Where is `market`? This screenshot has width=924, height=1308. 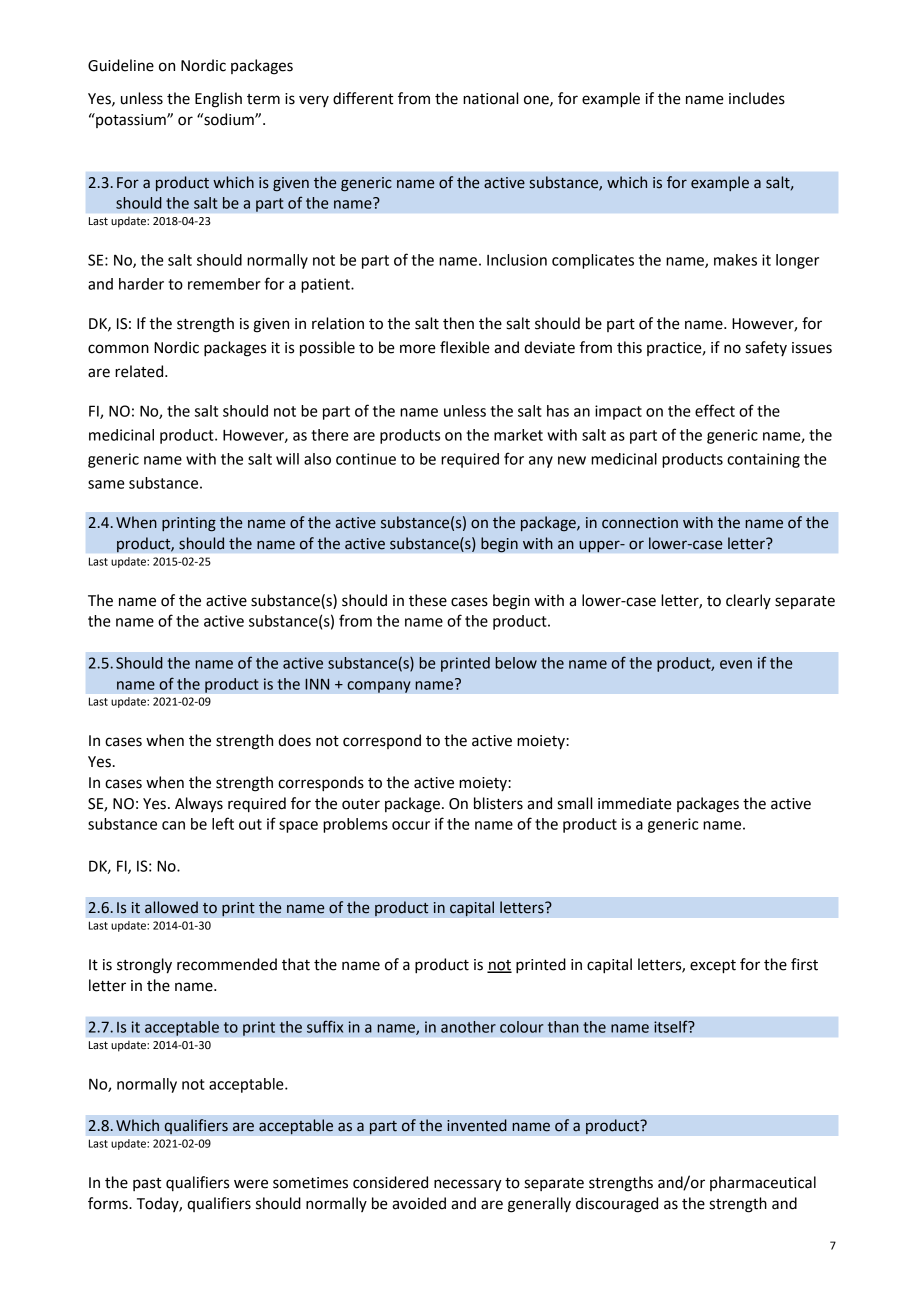 market is located at coordinates (518, 435).
